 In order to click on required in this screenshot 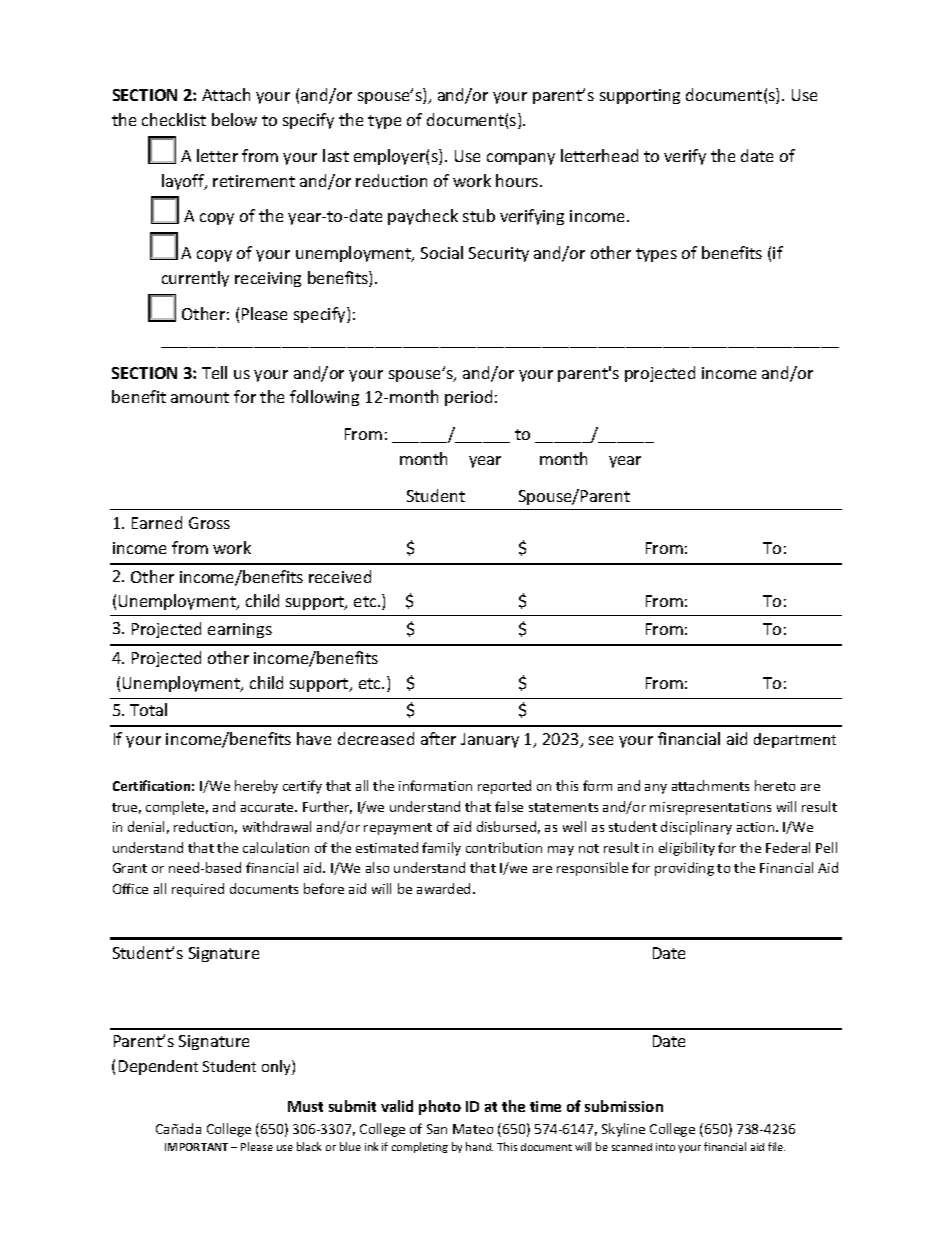, I will do `click(198, 890)`.
